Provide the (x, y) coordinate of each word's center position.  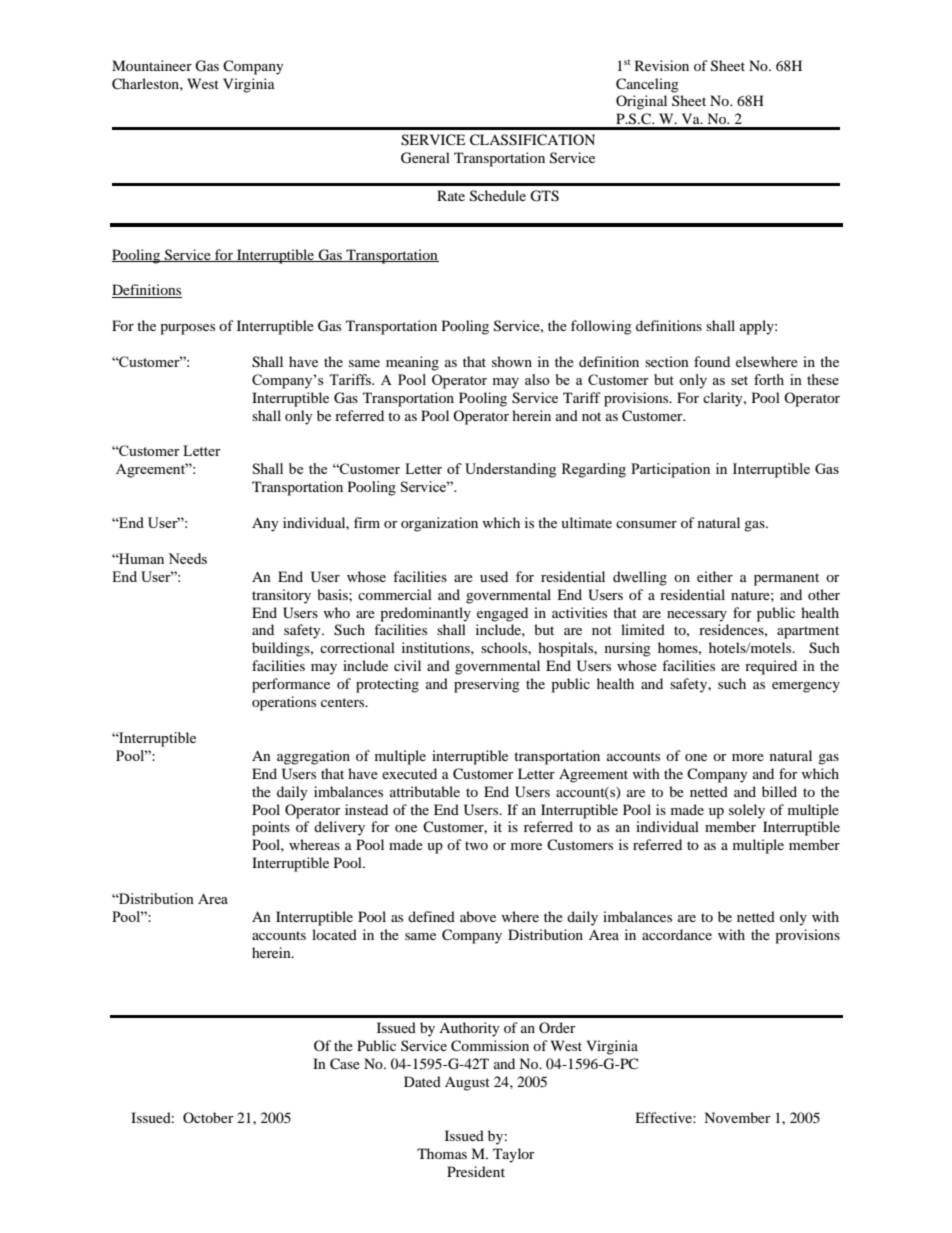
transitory (281, 596)
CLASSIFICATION (532, 140)
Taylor (514, 1155)
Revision (662, 65)
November (737, 1117)
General (425, 158)
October (208, 1117)
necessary (697, 616)
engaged (502, 614)
